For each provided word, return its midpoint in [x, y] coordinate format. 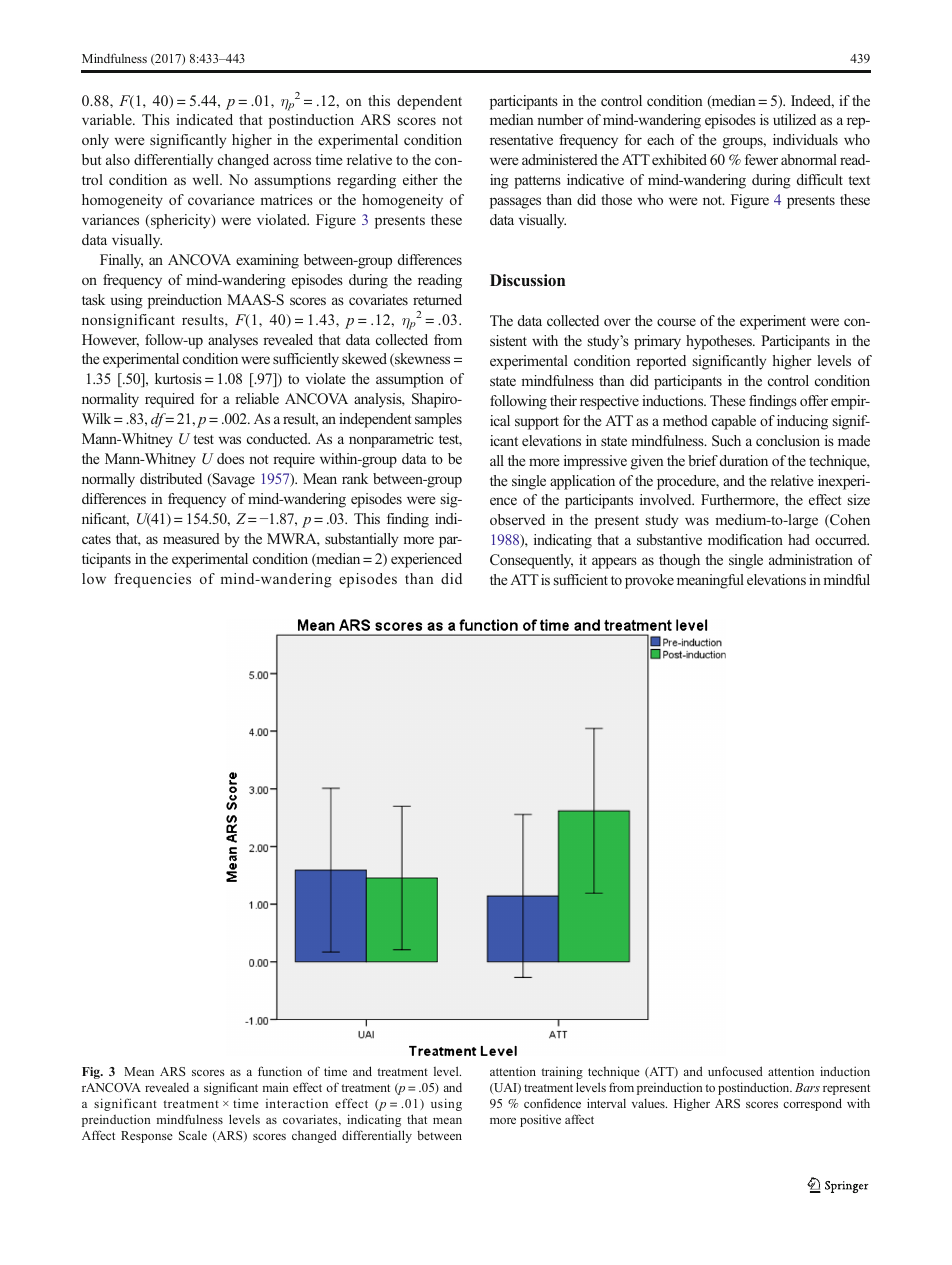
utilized [794, 119]
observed [517, 519]
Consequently [531, 561]
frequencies [152, 580]
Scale [193, 1135]
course [676, 322]
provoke [649, 581]
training [562, 1072]
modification [745, 539]
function [280, 1071]
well [207, 179]
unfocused [735, 1071]
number [560, 119]
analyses [233, 341]
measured [191, 538]
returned [437, 299]
